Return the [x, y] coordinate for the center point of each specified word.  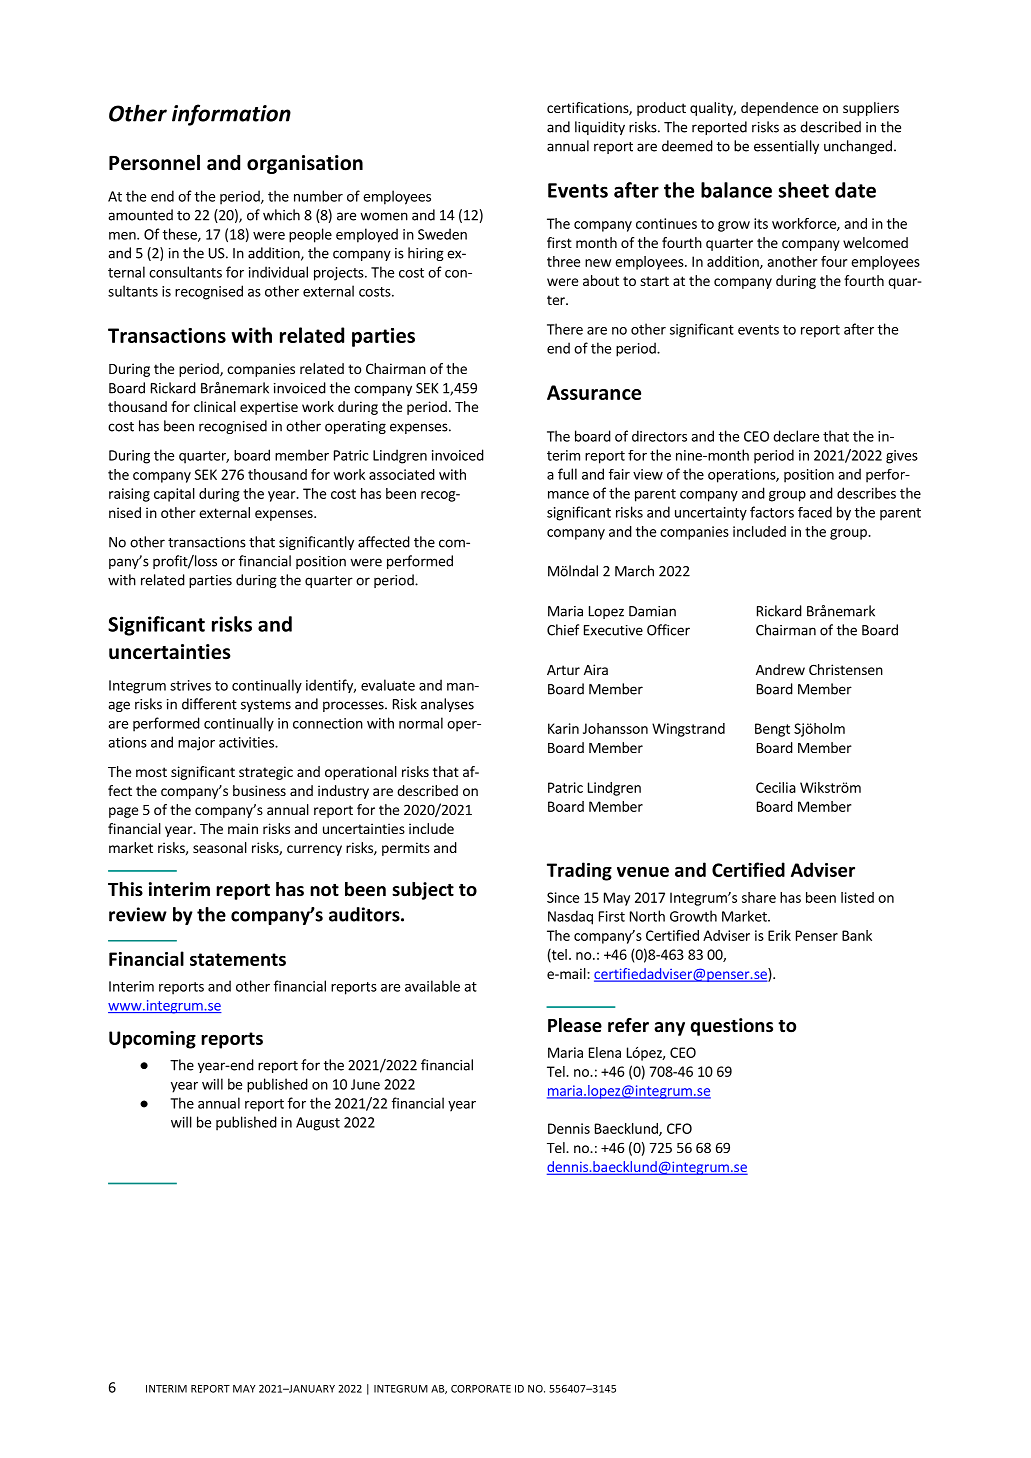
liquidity [600, 128]
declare [796, 436]
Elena [605, 1052]
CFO [679, 1128]
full [567, 474]
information [231, 115]
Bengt [772, 730]
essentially [786, 147]
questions [731, 1027]
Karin [563, 728]
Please [575, 1025]
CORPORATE [481, 1389]
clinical [215, 406]
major [196, 744]
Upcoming [152, 1040]
